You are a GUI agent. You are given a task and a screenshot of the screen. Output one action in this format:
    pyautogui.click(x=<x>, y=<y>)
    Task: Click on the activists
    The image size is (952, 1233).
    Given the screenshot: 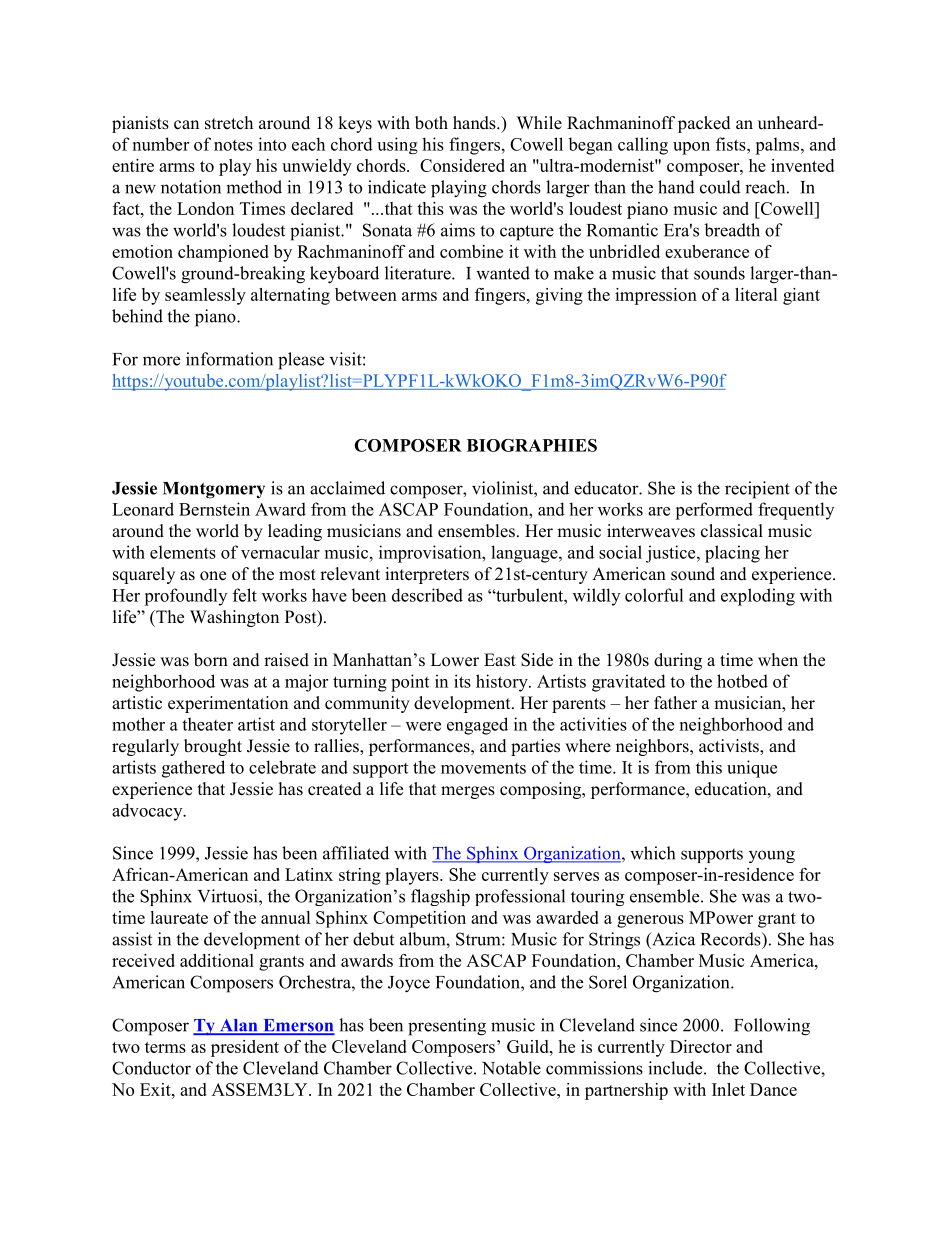 What is the action you would take?
    pyautogui.click(x=730, y=747)
